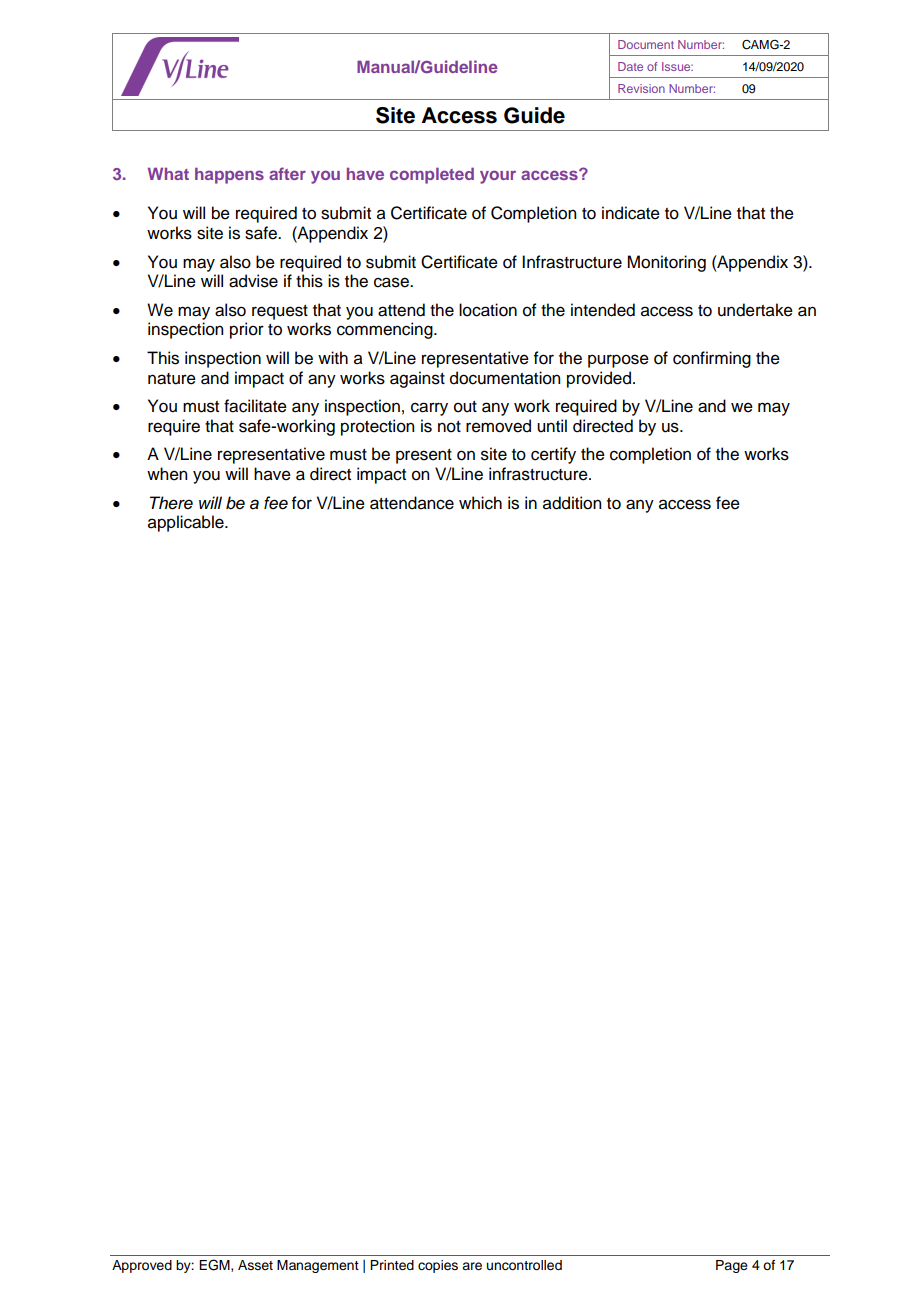 Image resolution: width=924 pixels, height=1308 pixels. I want to click on addition, so click(572, 503).
